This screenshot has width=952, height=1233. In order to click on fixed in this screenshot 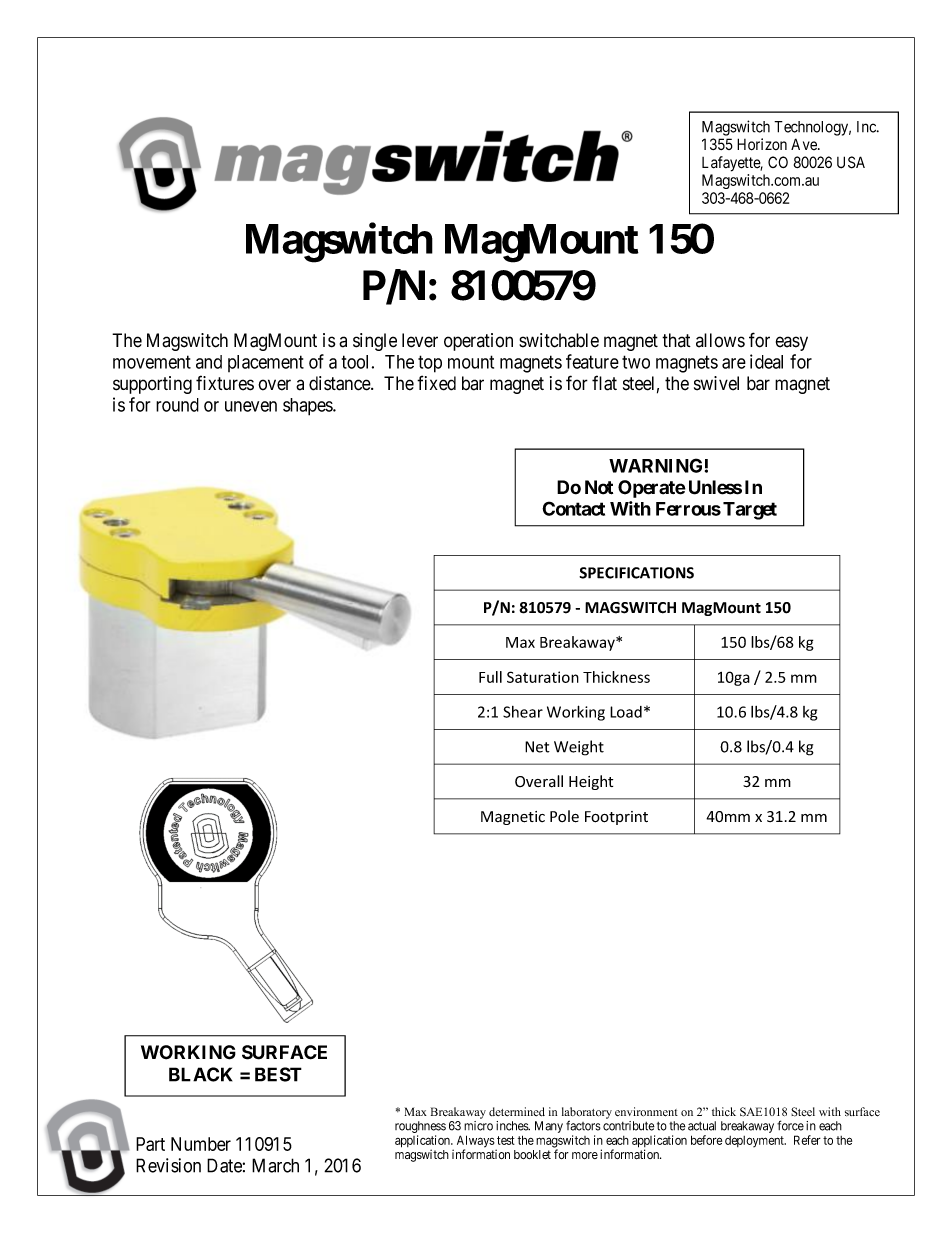, I will do `click(436, 383)`.
